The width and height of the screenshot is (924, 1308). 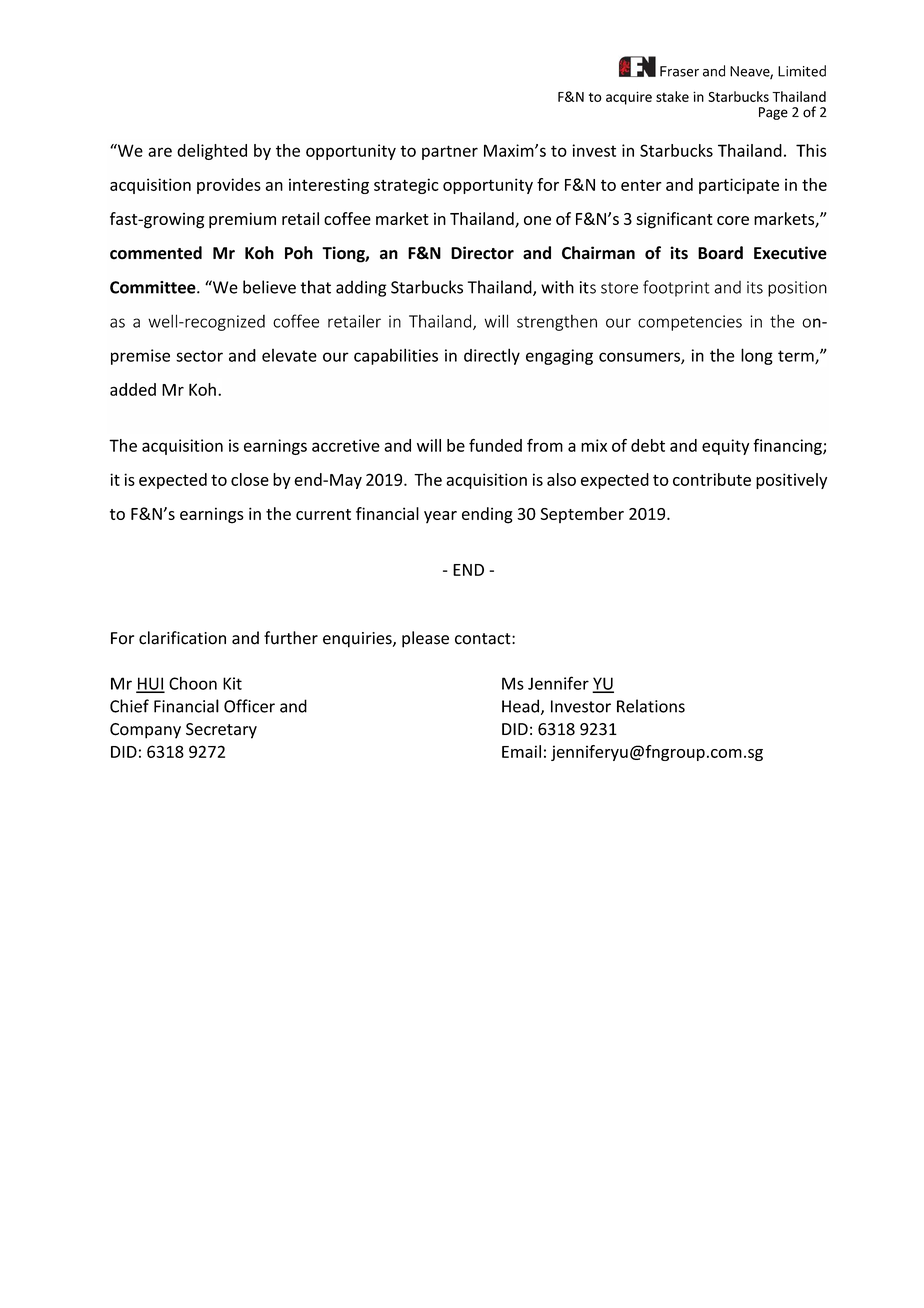 What do you see at coordinates (495, 445) in the screenshot?
I see `funded` at bounding box center [495, 445].
